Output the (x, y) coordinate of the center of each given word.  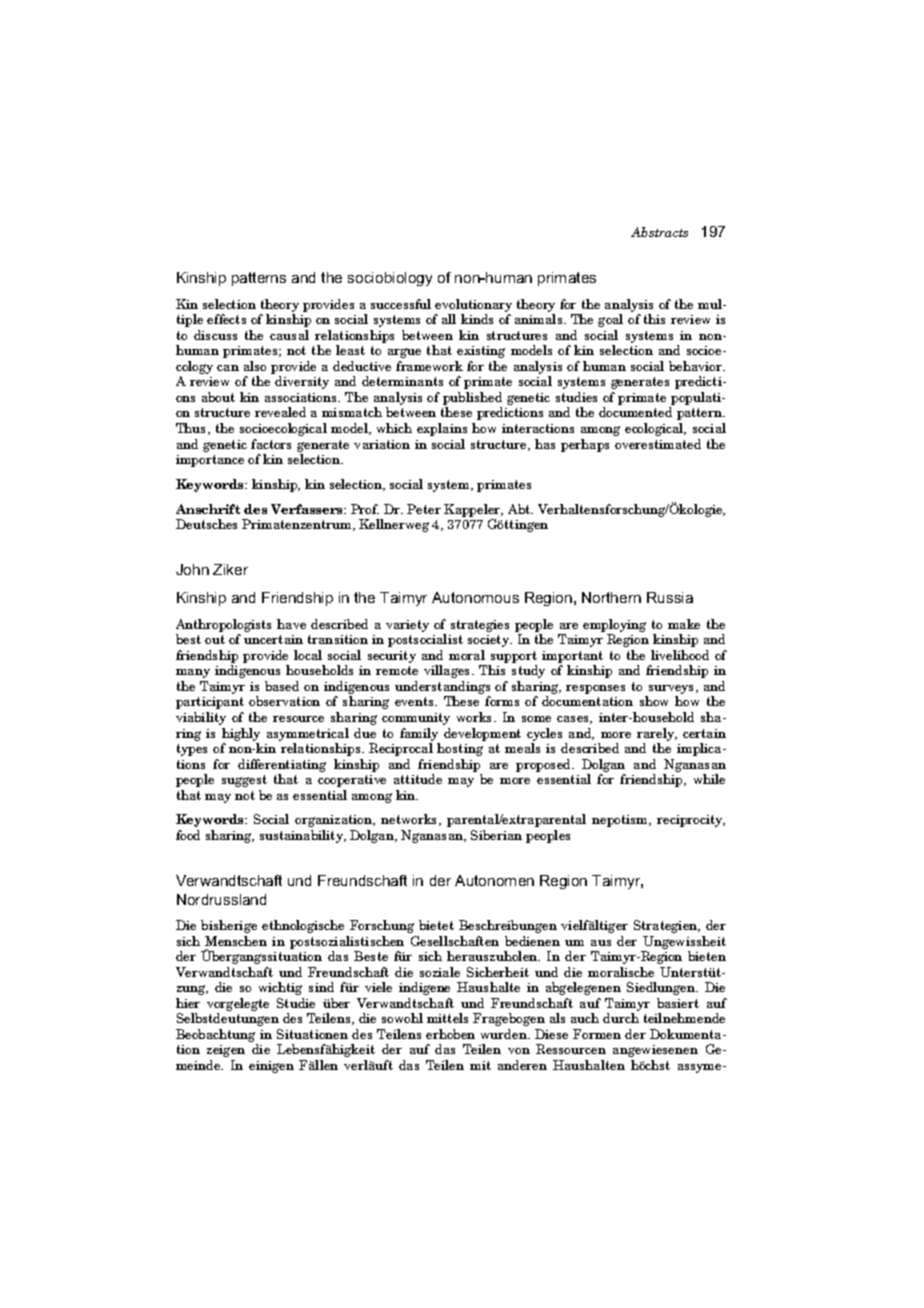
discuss (215, 335)
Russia (670, 597)
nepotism (621, 821)
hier (188, 1003)
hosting (460, 749)
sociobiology (390, 279)
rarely (657, 734)
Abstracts (659, 232)
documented (635, 412)
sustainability (303, 836)
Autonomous (475, 597)
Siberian (496, 835)
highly (241, 734)
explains (442, 429)
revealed (280, 412)
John (192, 569)
